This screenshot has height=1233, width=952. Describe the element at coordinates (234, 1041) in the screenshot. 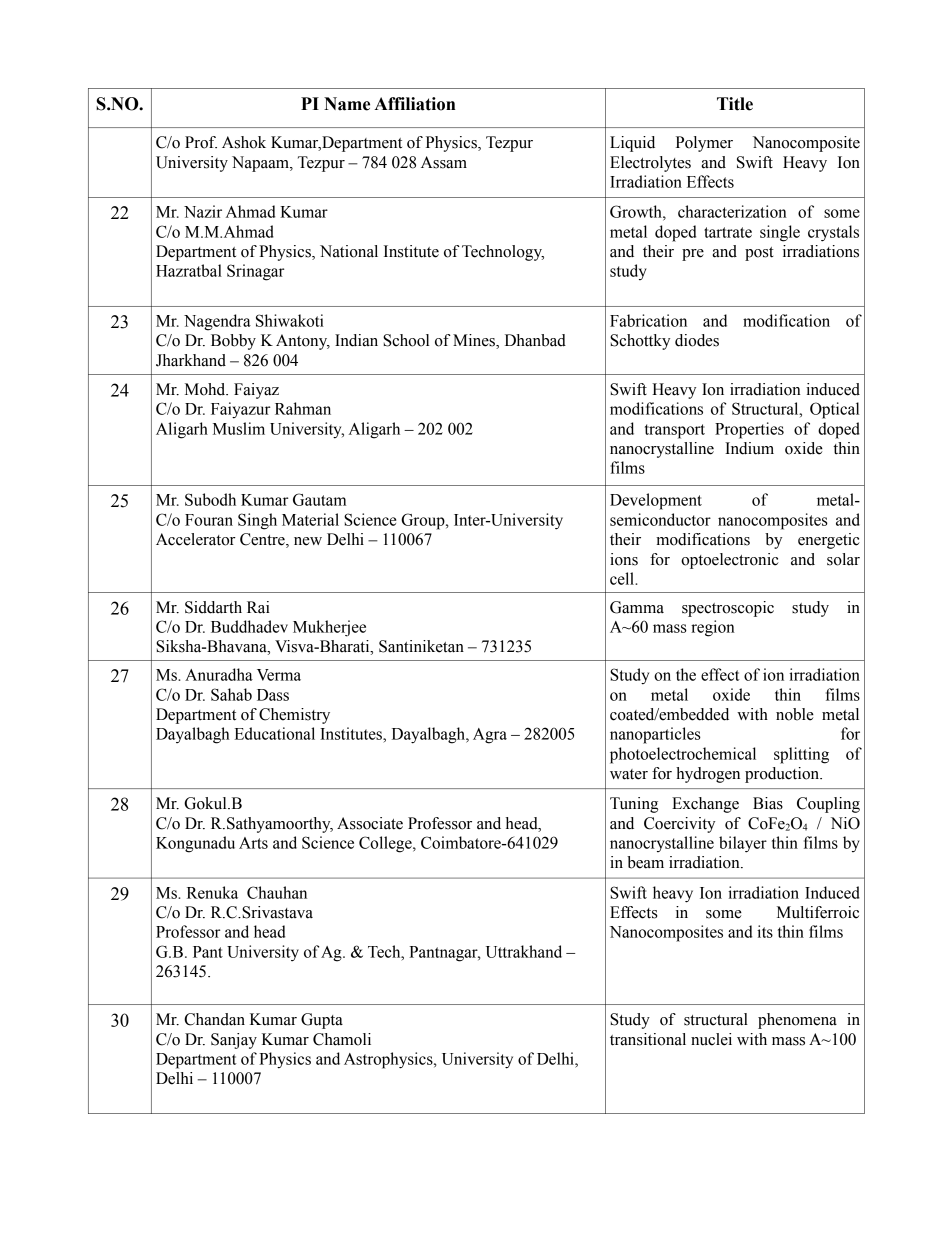

I see `Sanjay` at that location.
